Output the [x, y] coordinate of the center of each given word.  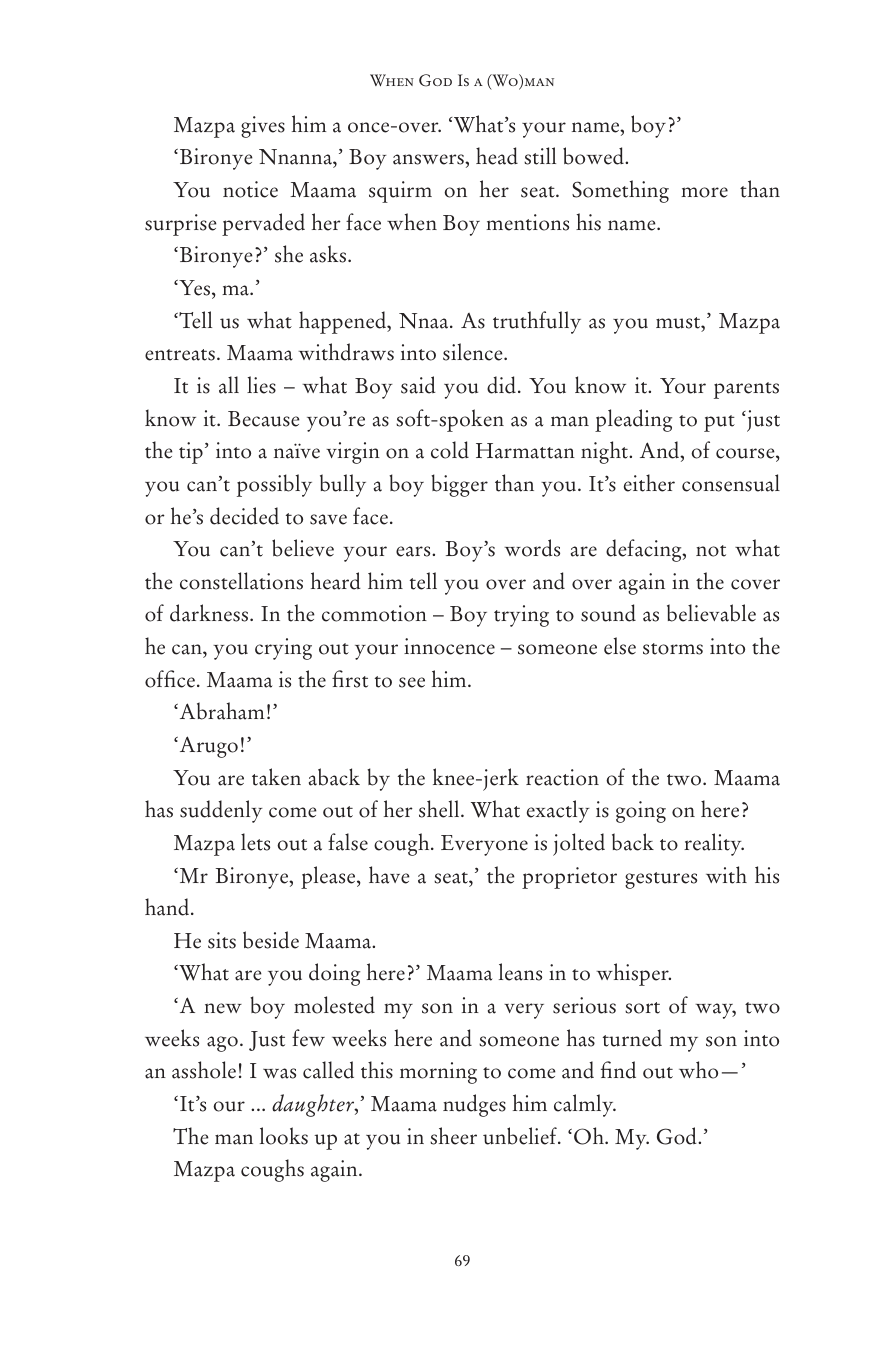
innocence [449, 646]
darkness [210, 613]
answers [429, 159]
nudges [474, 1105]
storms [673, 649]
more [704, 192]
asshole [204, 1070]
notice [250, 189]
